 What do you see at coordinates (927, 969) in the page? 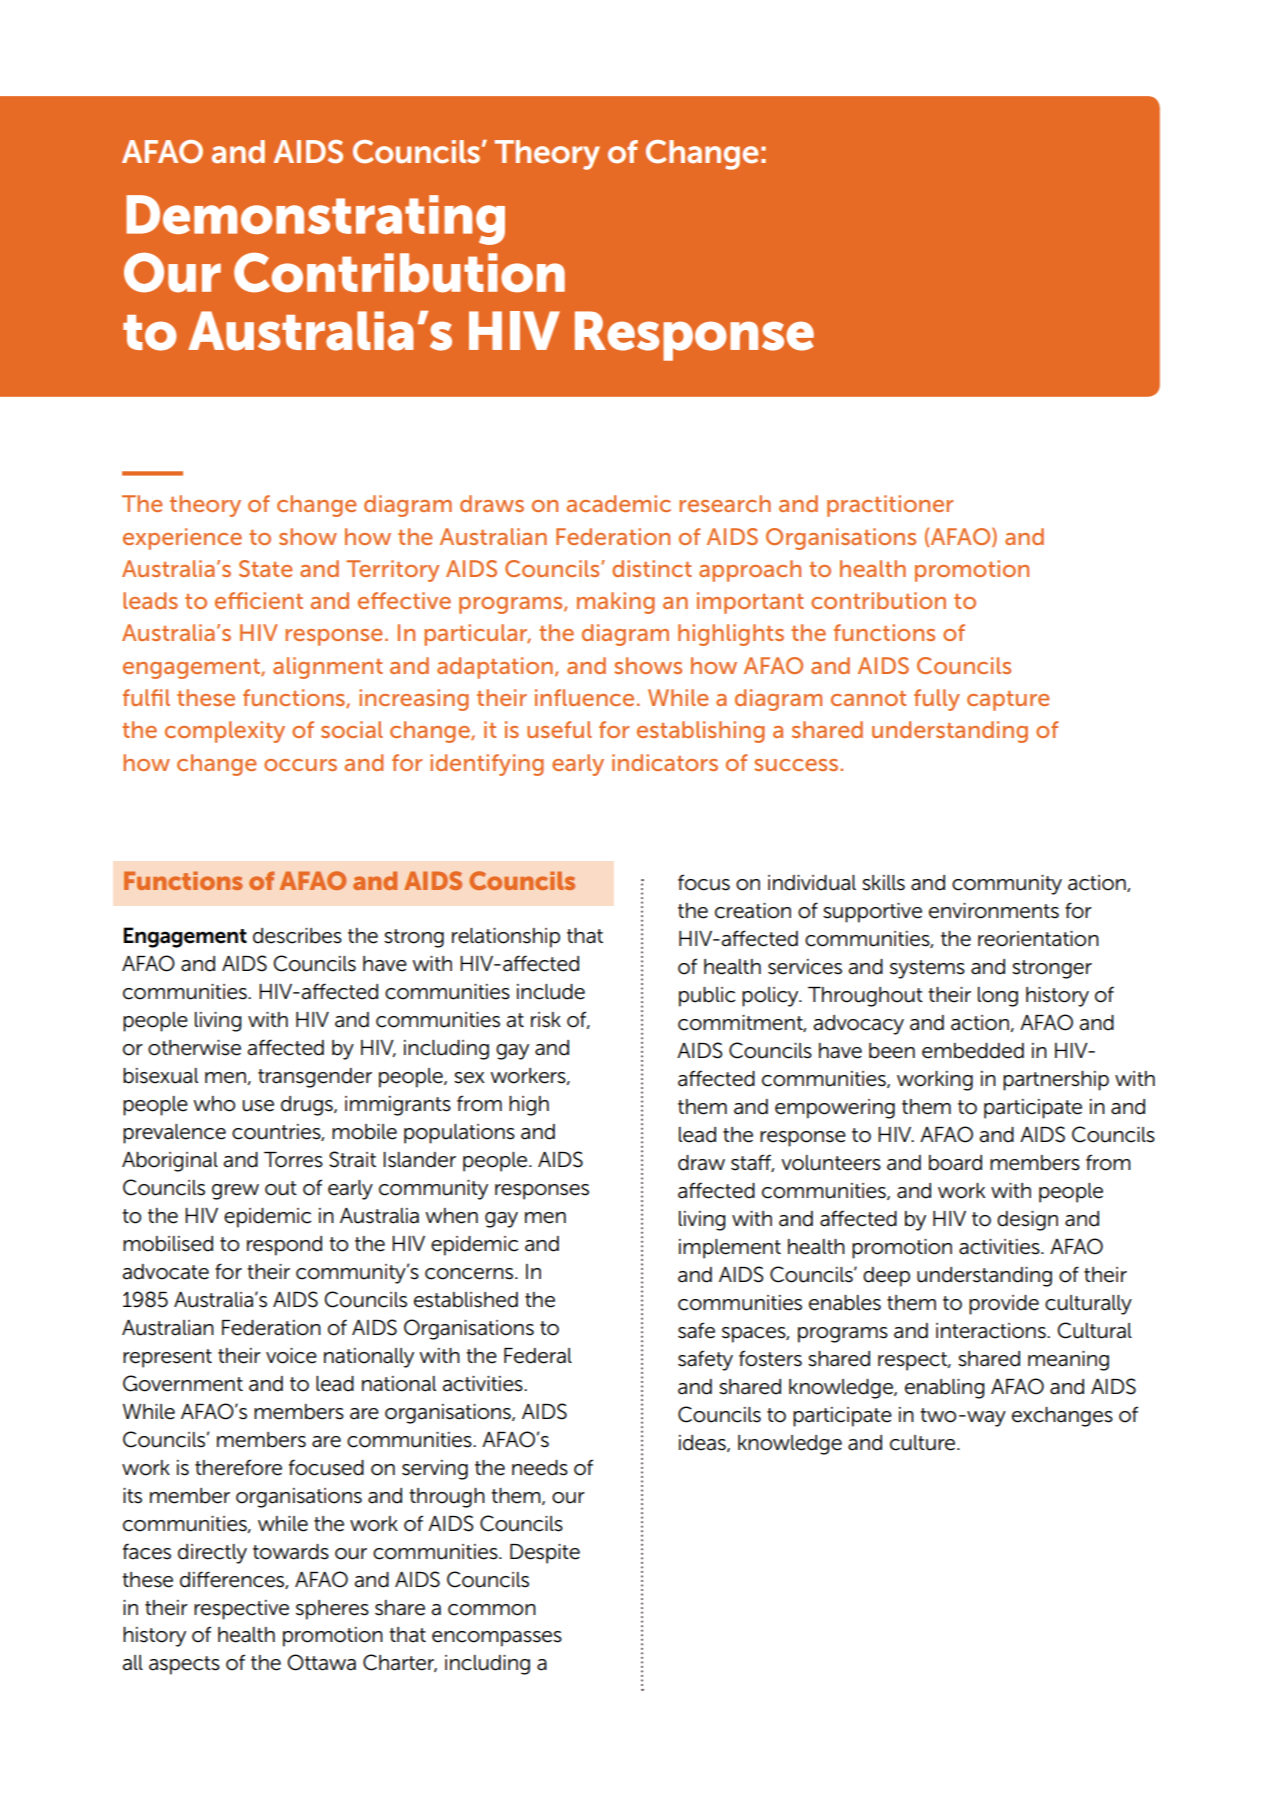
I see `systems` at bounding box center [927, 969].
